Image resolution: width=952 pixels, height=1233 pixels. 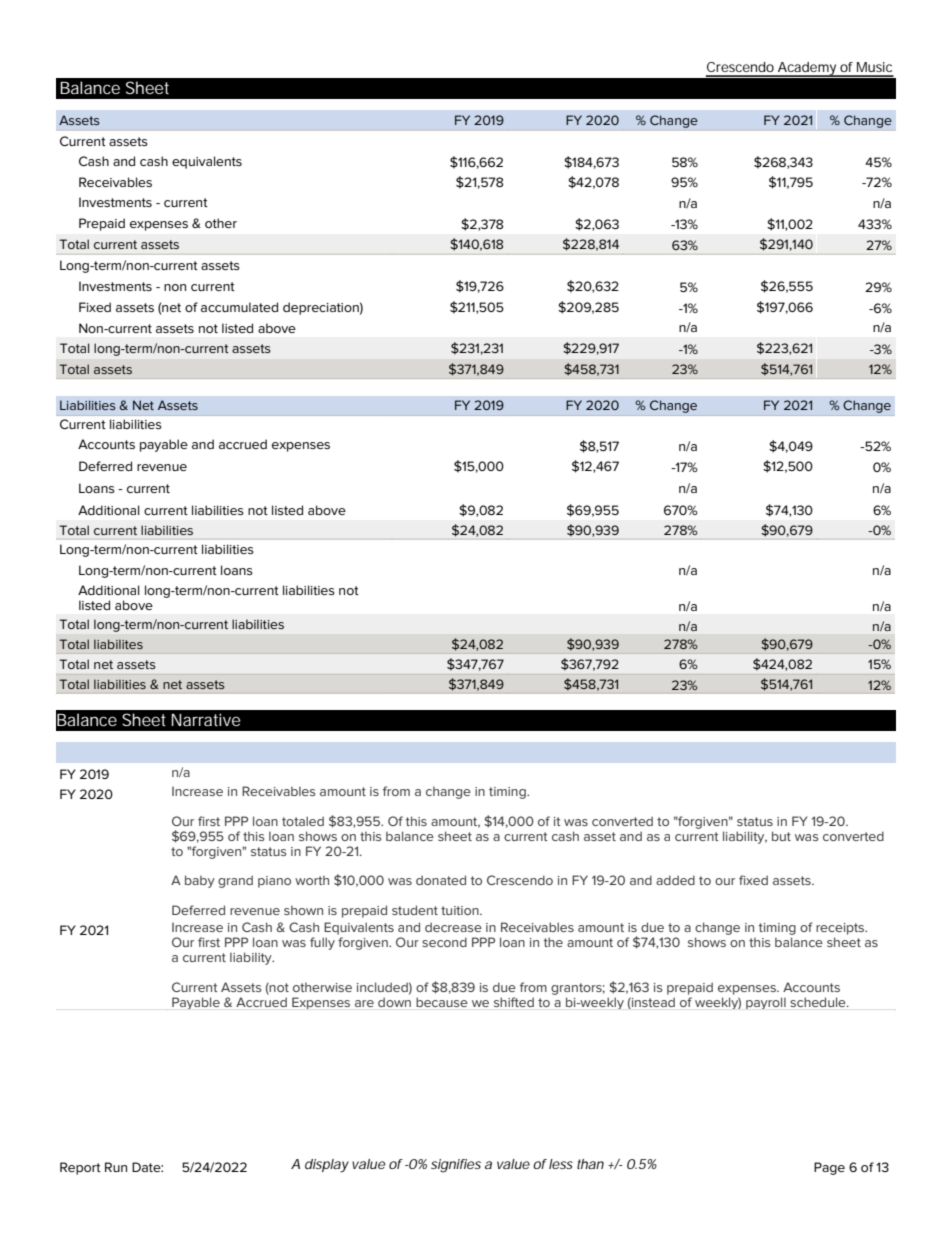 I want to click on Page, so click(x=829, y=1168).
